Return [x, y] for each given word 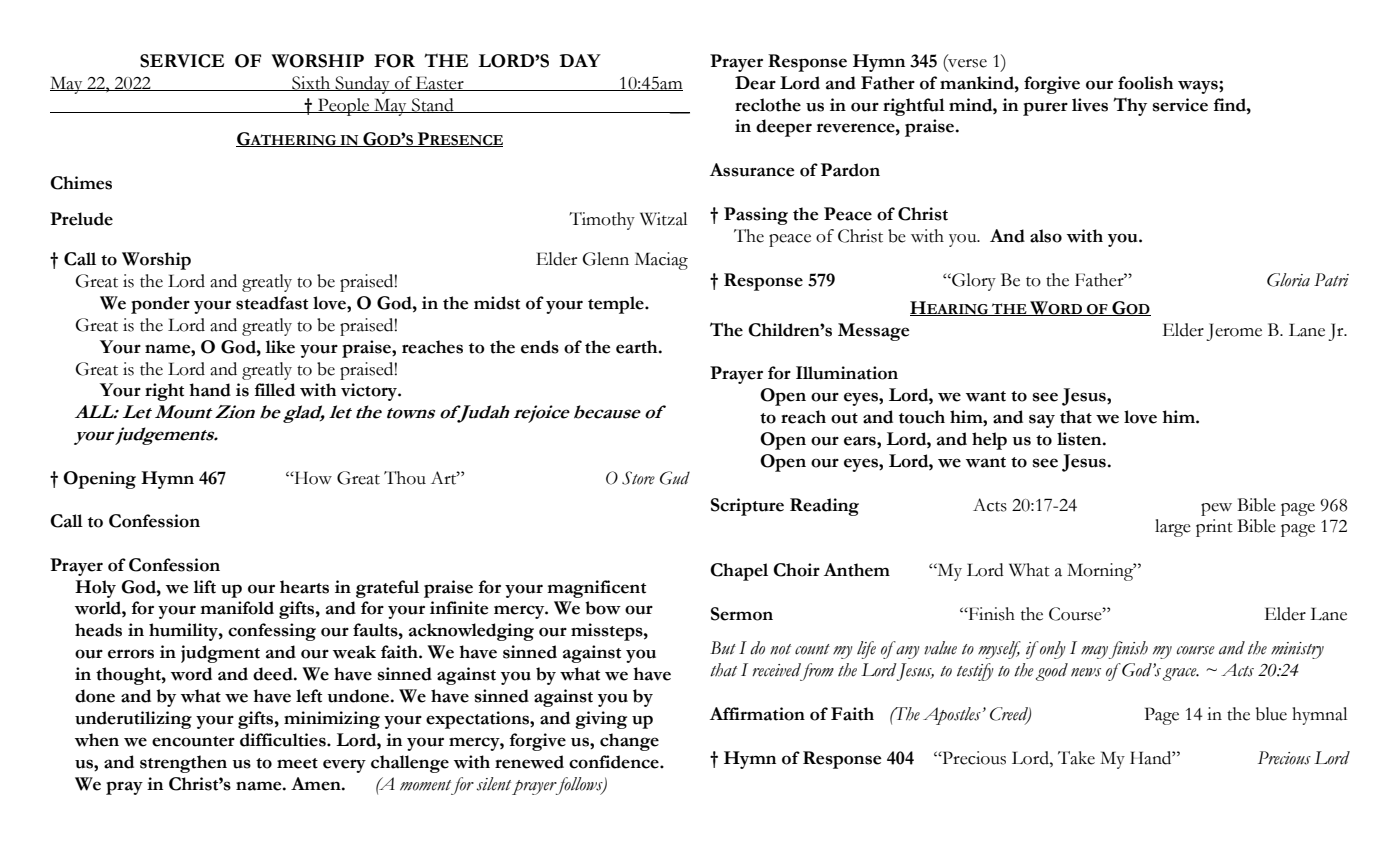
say [1042, 421]
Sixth [311, 83]
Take [1076, 758]
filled [275, 390]
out [844, 418]
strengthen [183, 764]
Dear [755, 83]
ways [1199, 87]
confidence [615, 762]
